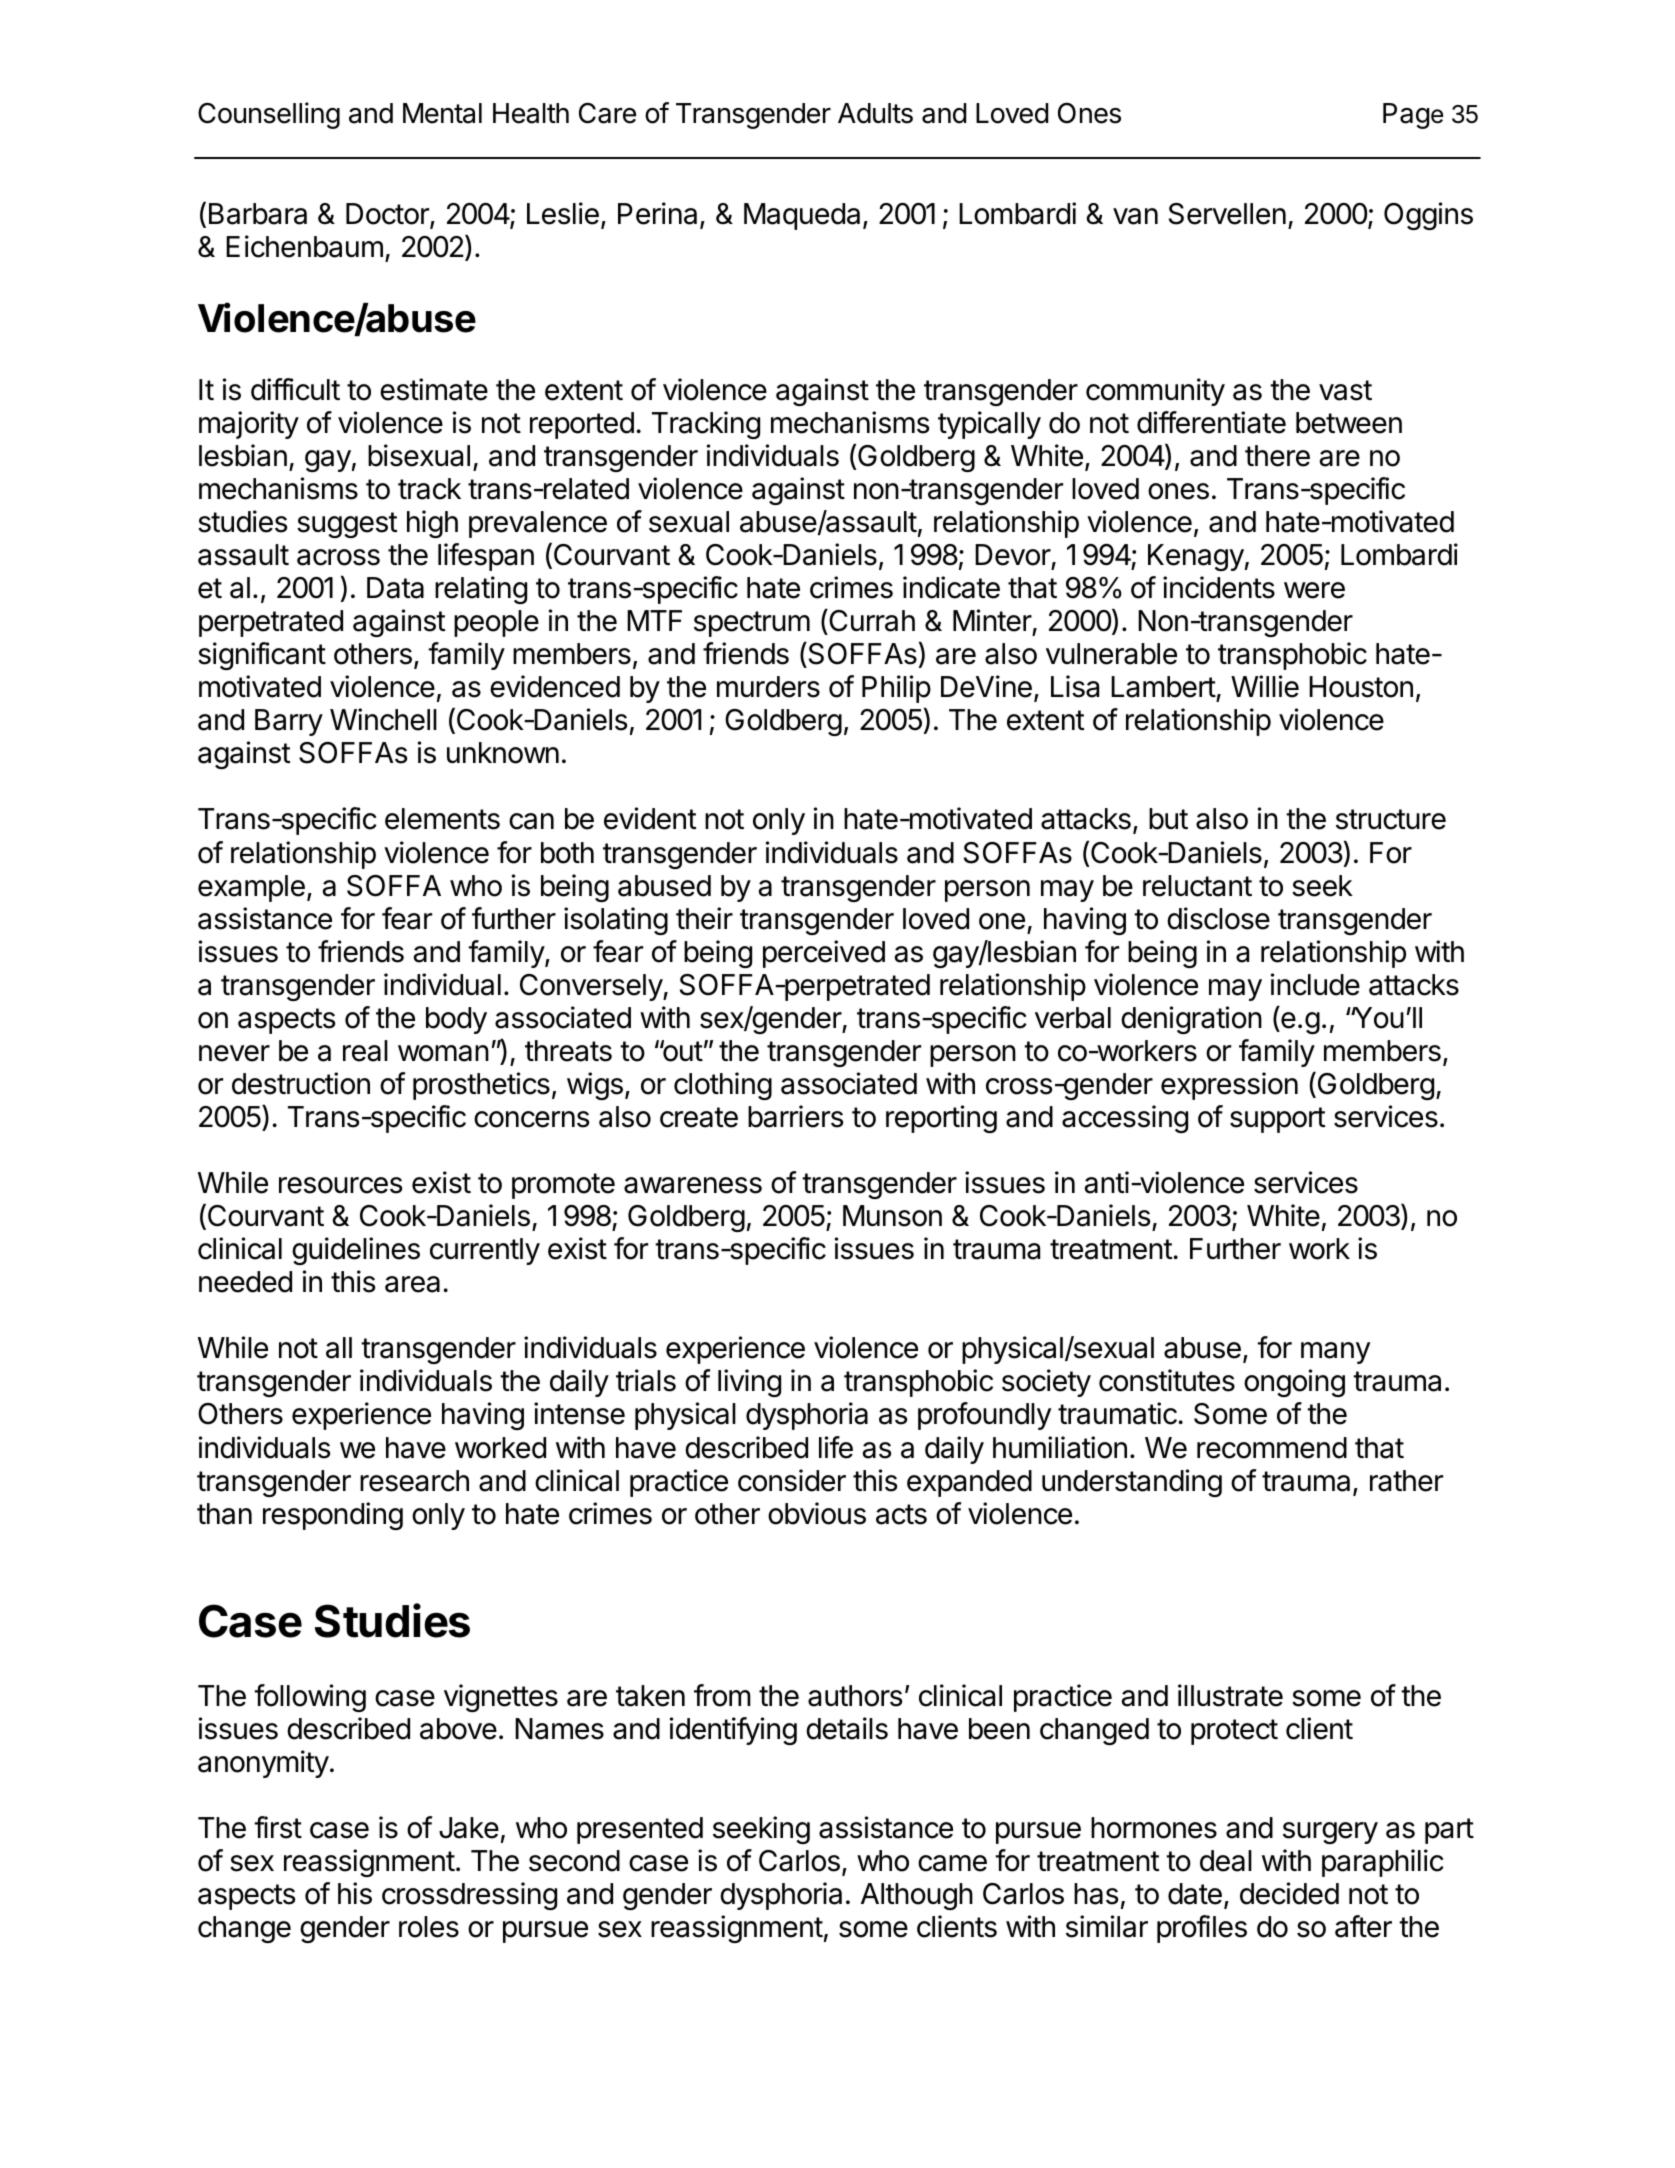  What do you see at coordinates (1345, 390) in the document?
I see `vast` at bounding box center [1345, 390].
